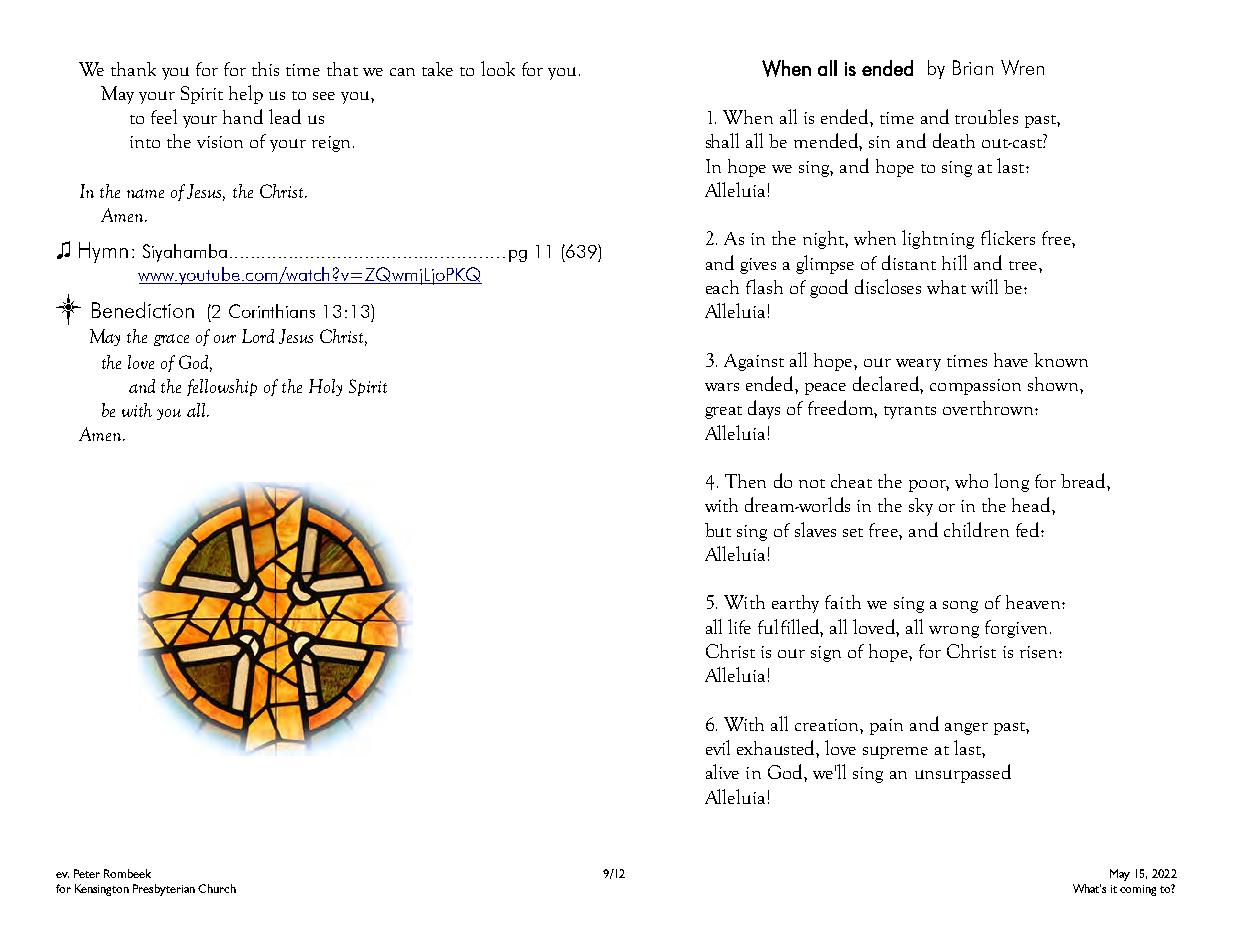  What do you see at coordinates (745, 481) in the document?
I see `Then` at bounding box center [745, 481].
